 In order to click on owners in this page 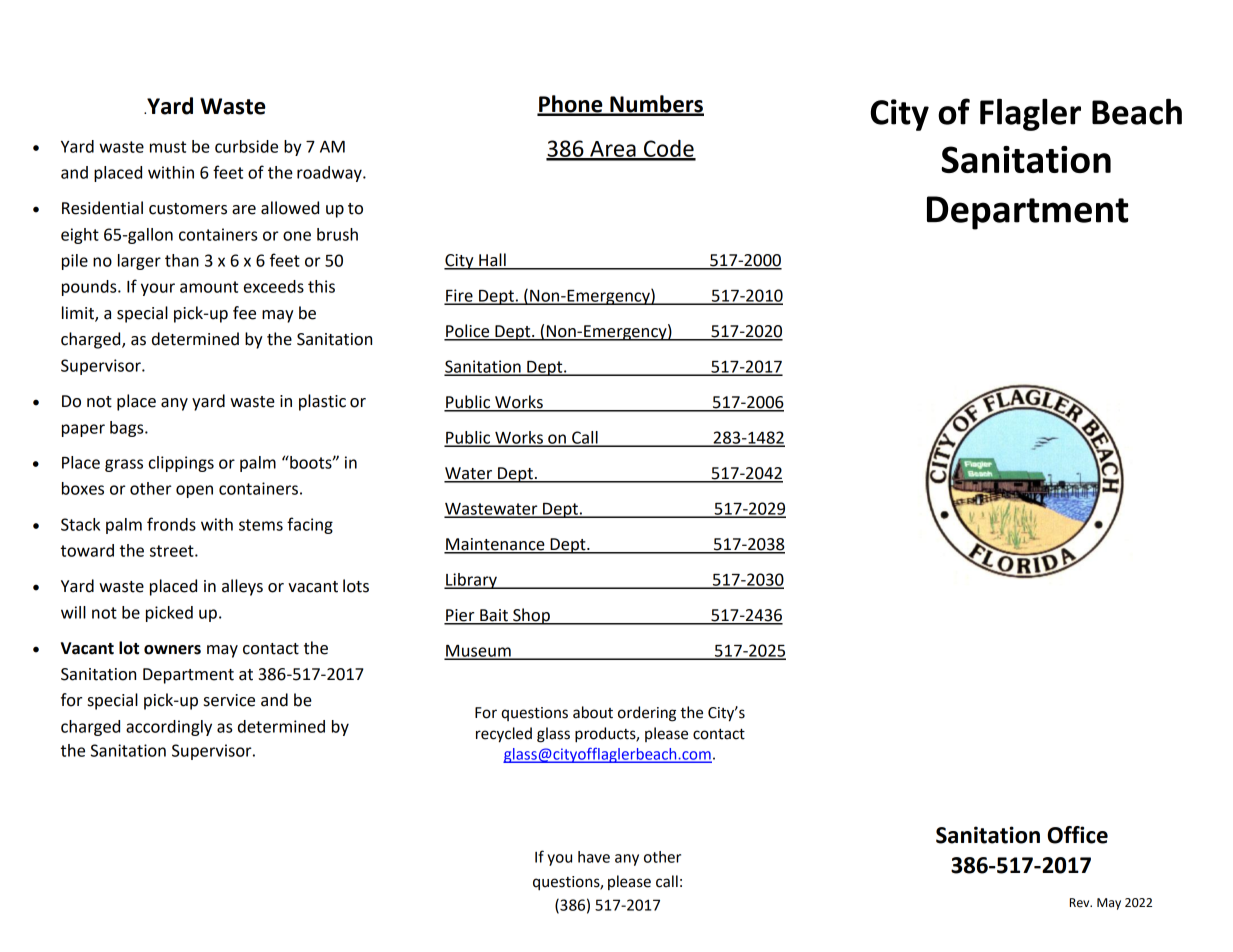, I will do `click(172, 650)`.
